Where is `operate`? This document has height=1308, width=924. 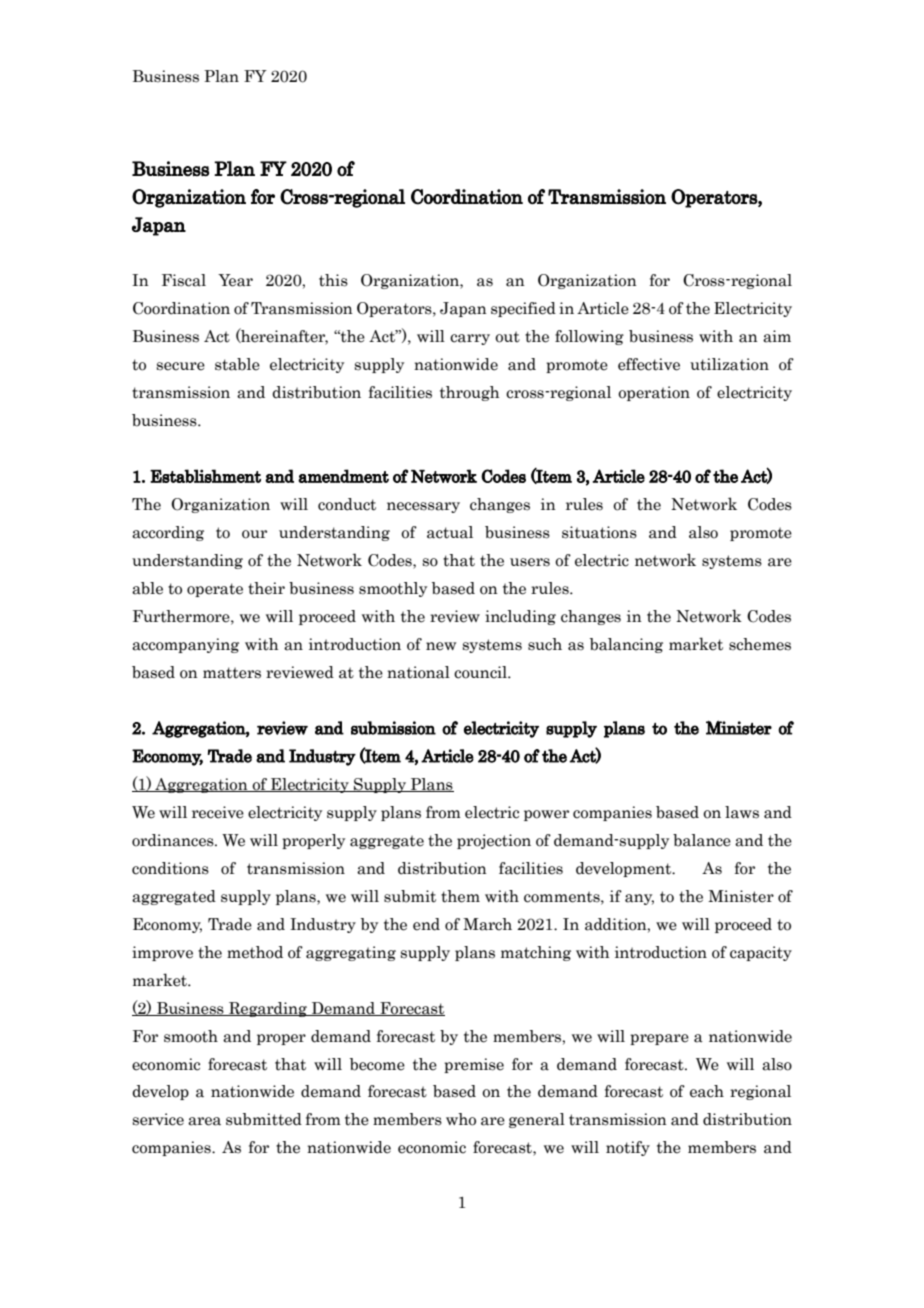
operate is located at coordinates (215, 590).
